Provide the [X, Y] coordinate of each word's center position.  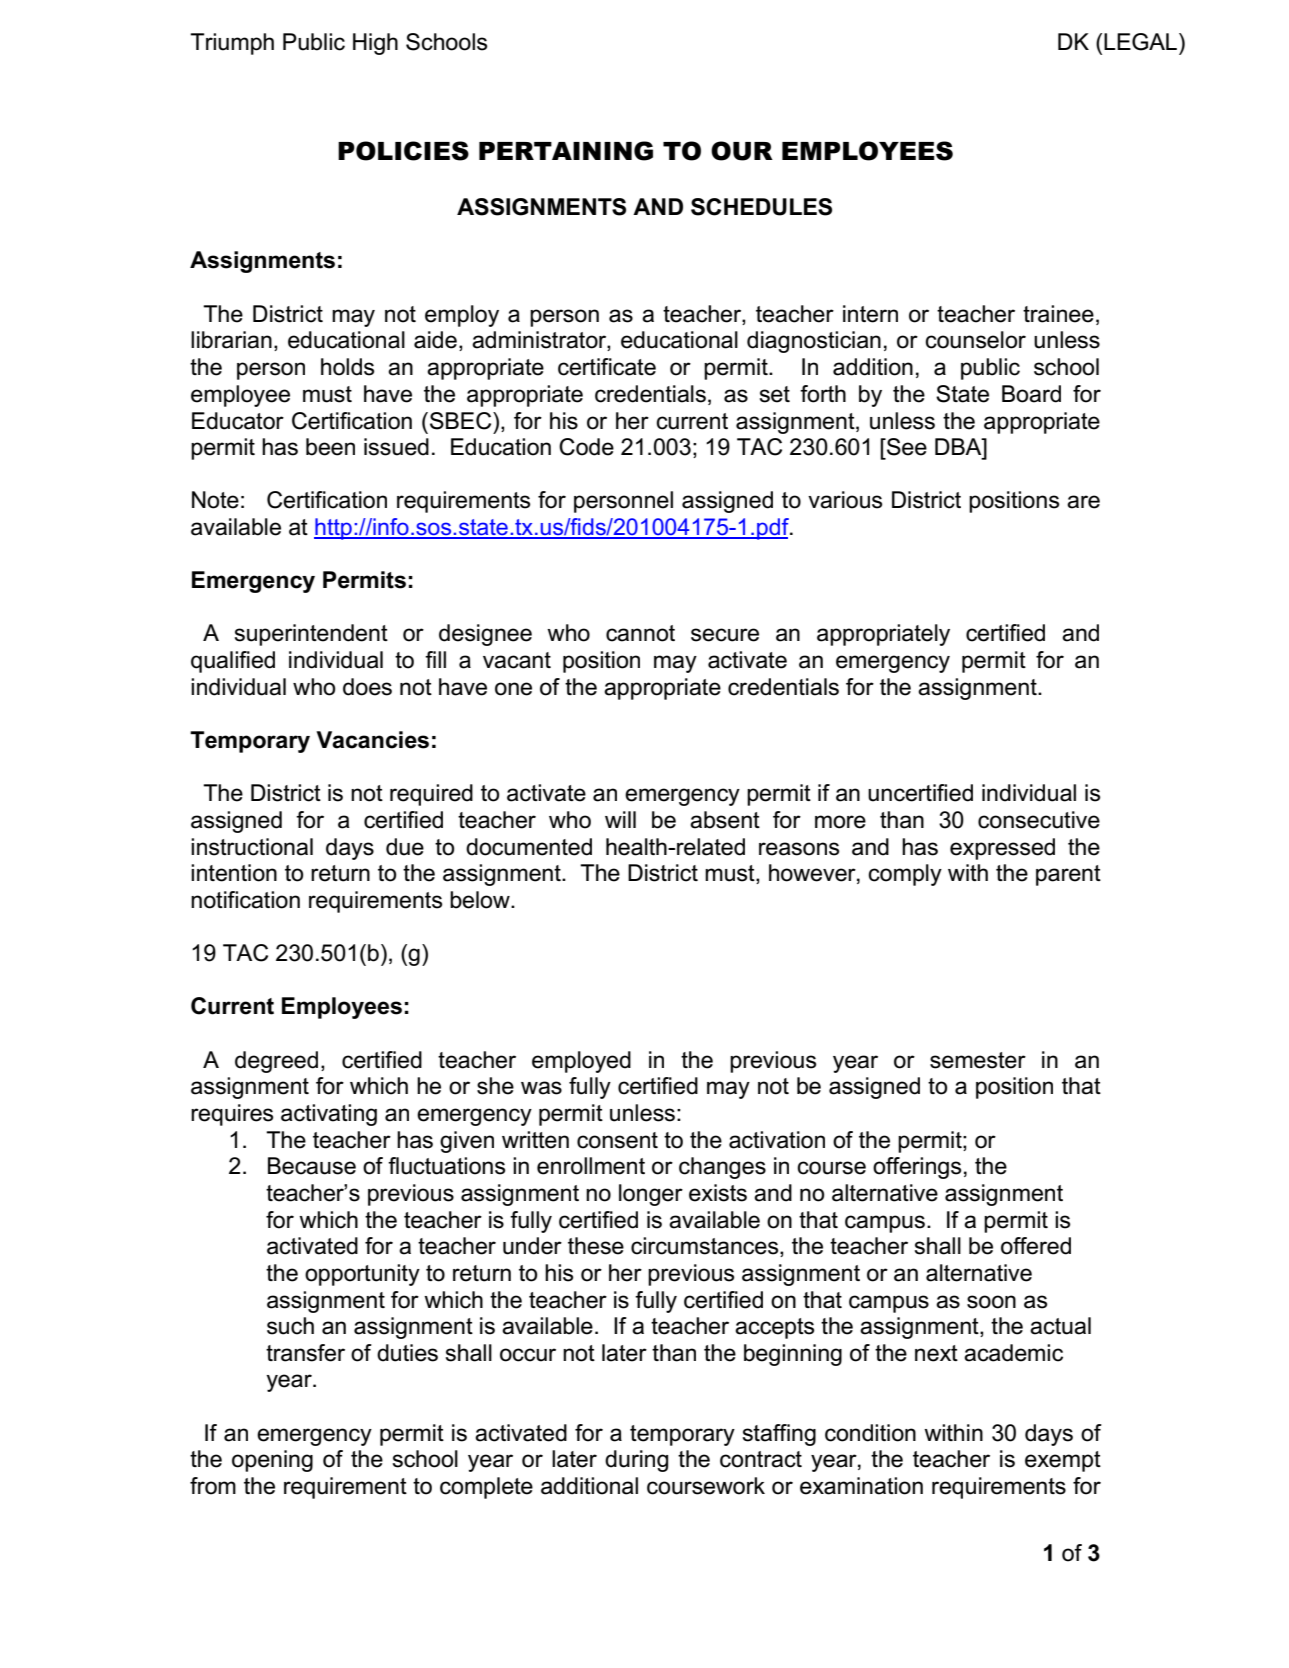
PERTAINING [566, 151]
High [375, 44]
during [636, 1461]
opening [272, 1461]
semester [978, 1060]
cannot [640, 633]
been [330, 447]
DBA [959, 446]
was [541, 1088]
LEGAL [1142, 42]
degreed [276, 1062]
